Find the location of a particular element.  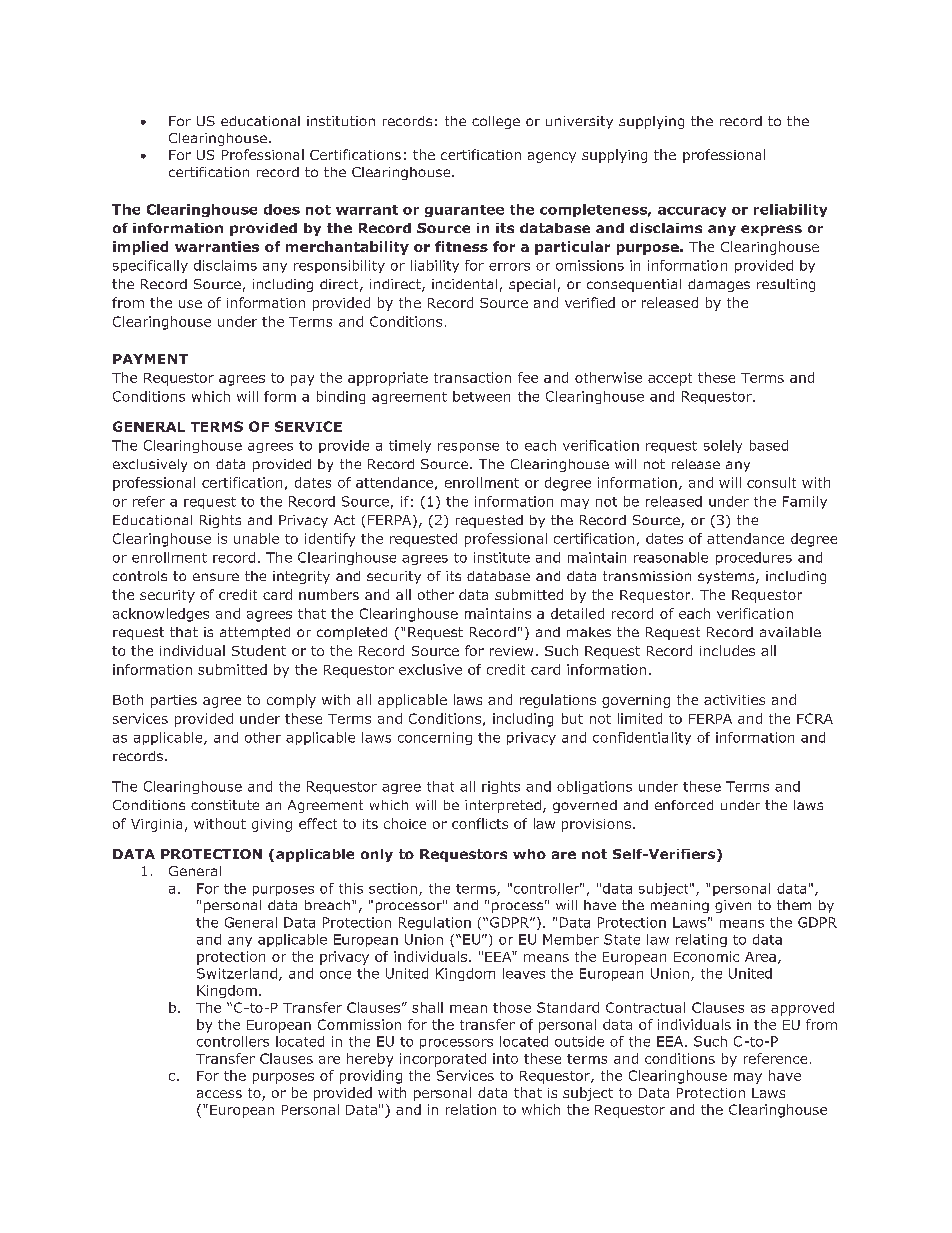

solely is located at coordinates (723, 446).
